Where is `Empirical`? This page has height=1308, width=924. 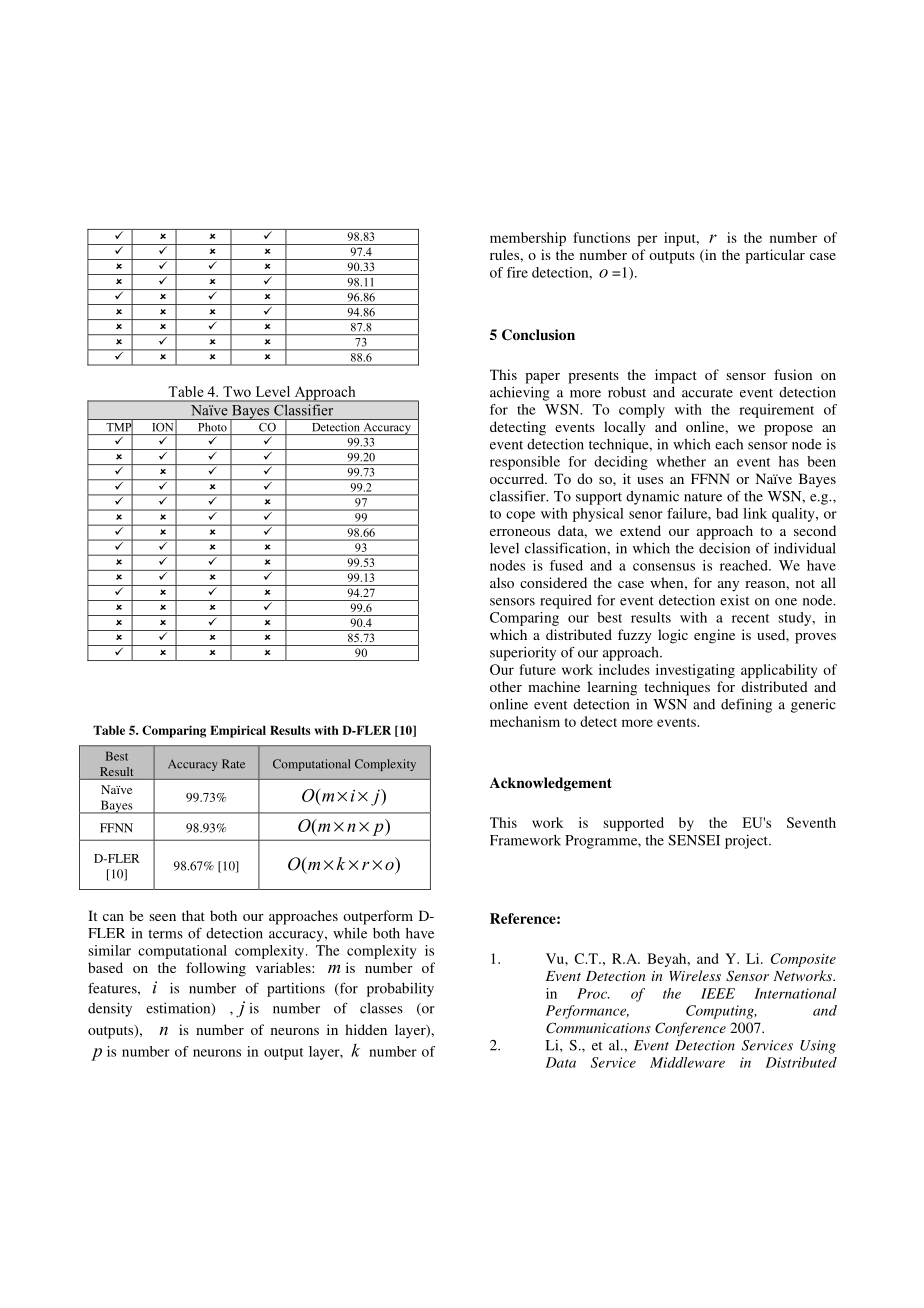
Empirical is located at coordinates (238, 731).
